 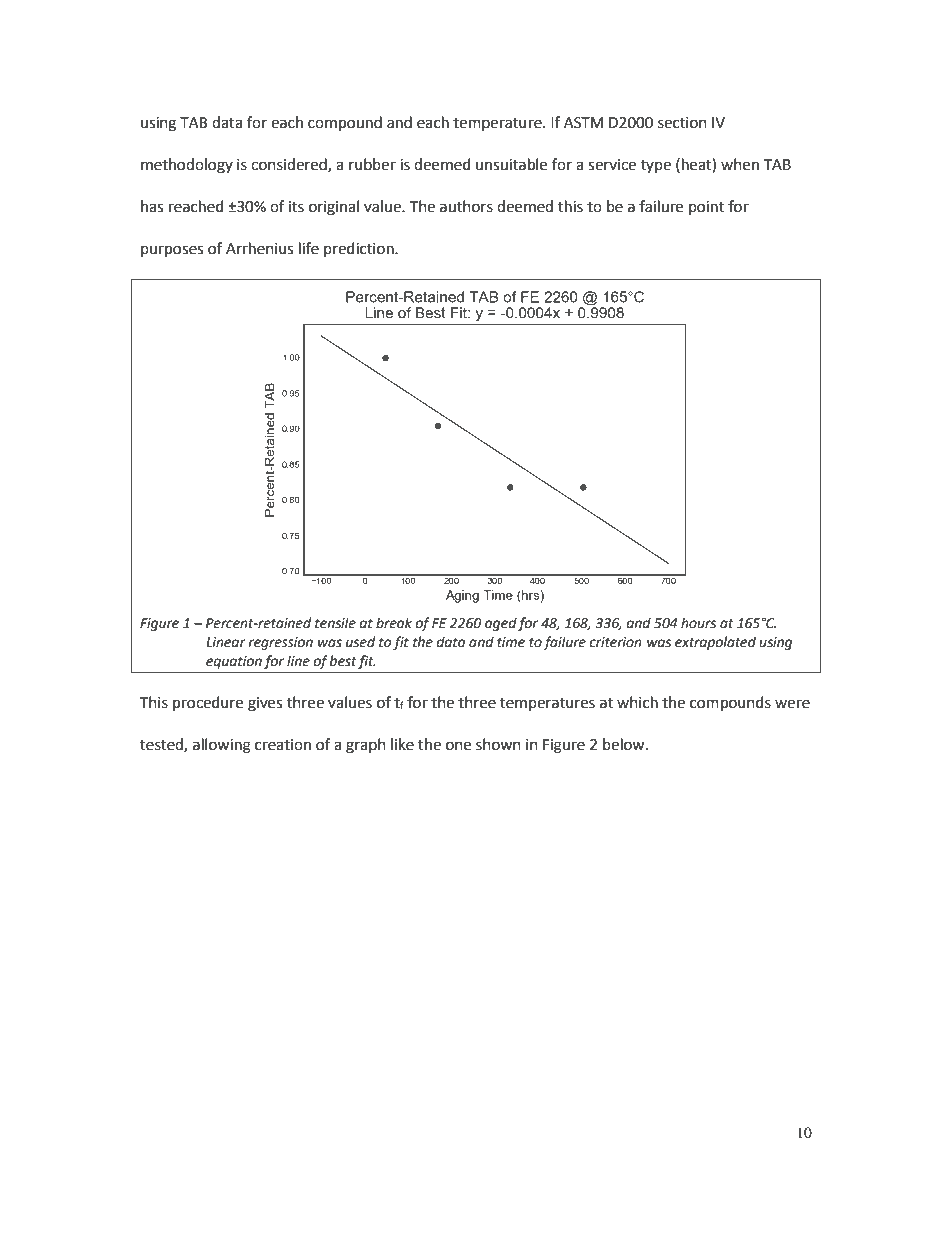 I want to click on prediction, so click(x=360, y=249).
